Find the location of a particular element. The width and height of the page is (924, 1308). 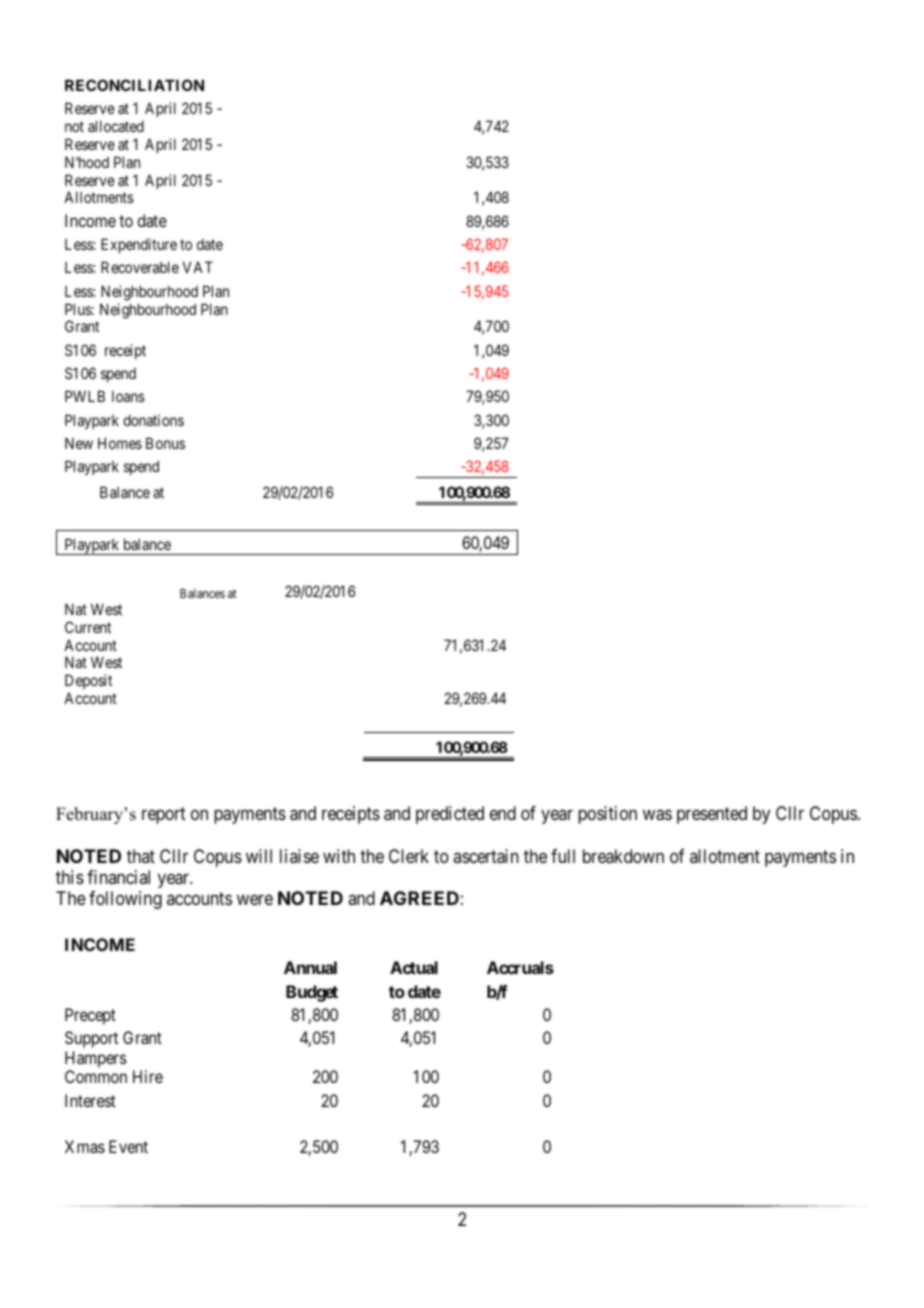

allocated is located at coordinates (116, 126).
